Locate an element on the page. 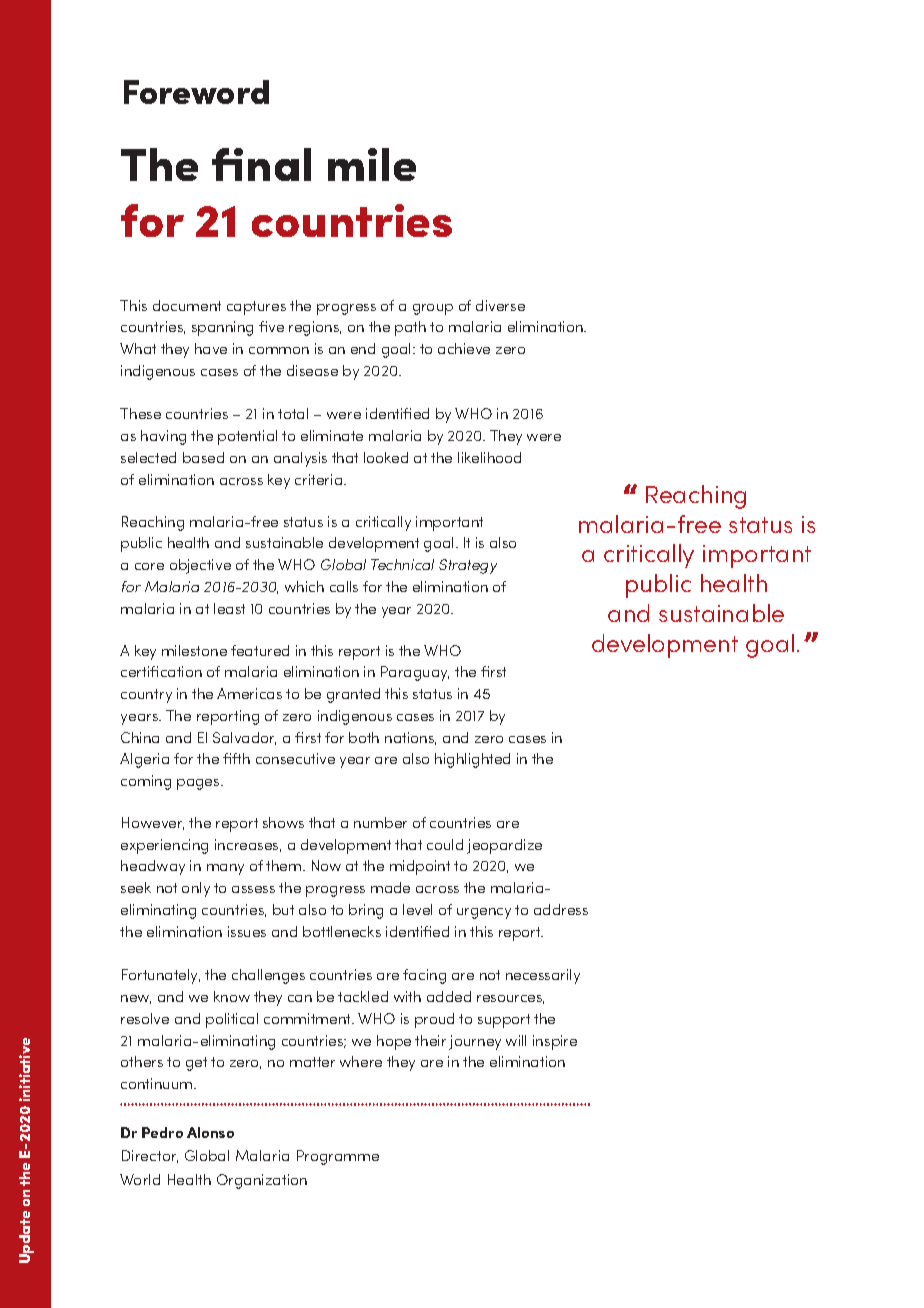 The image size is (924, 1308). Foreword is located at coordinates (196, 92).
